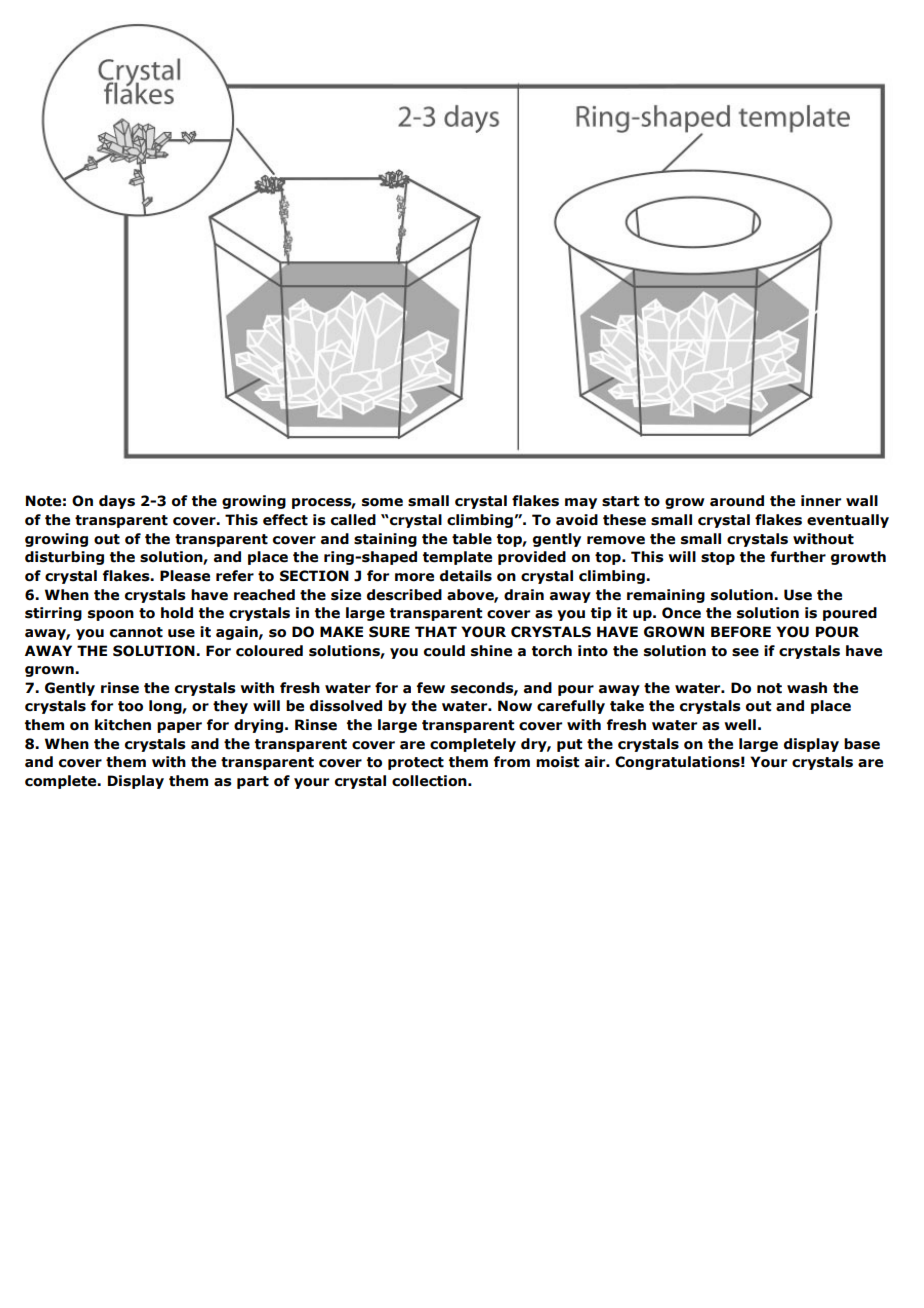 The image size is (924, 1308). What do you see at coordinates (136, 632) in the screenshot?
I see `cannot` at bounding box center [136, 632].
